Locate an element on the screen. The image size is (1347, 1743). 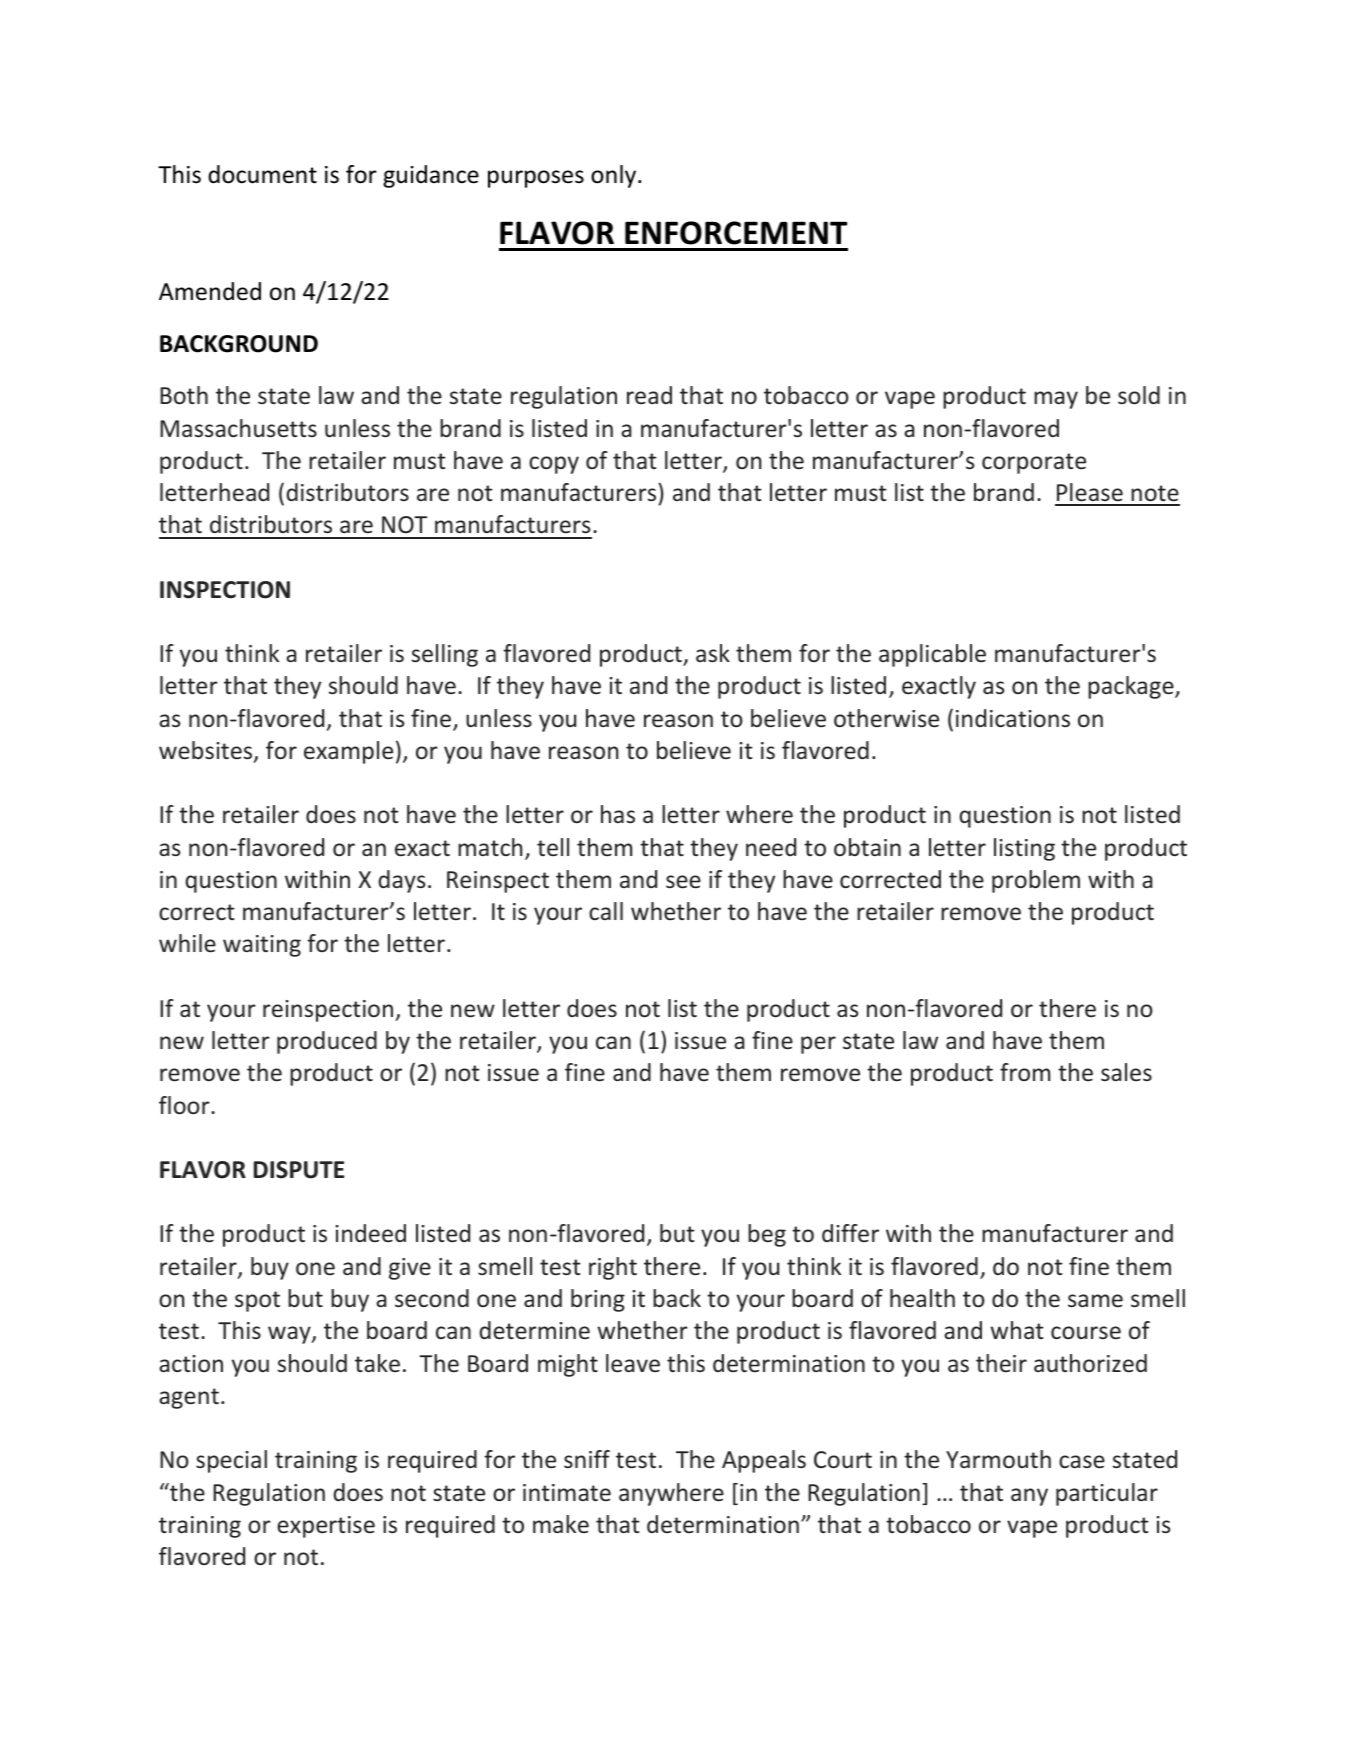
selling is located at coordinates (445, 655).
